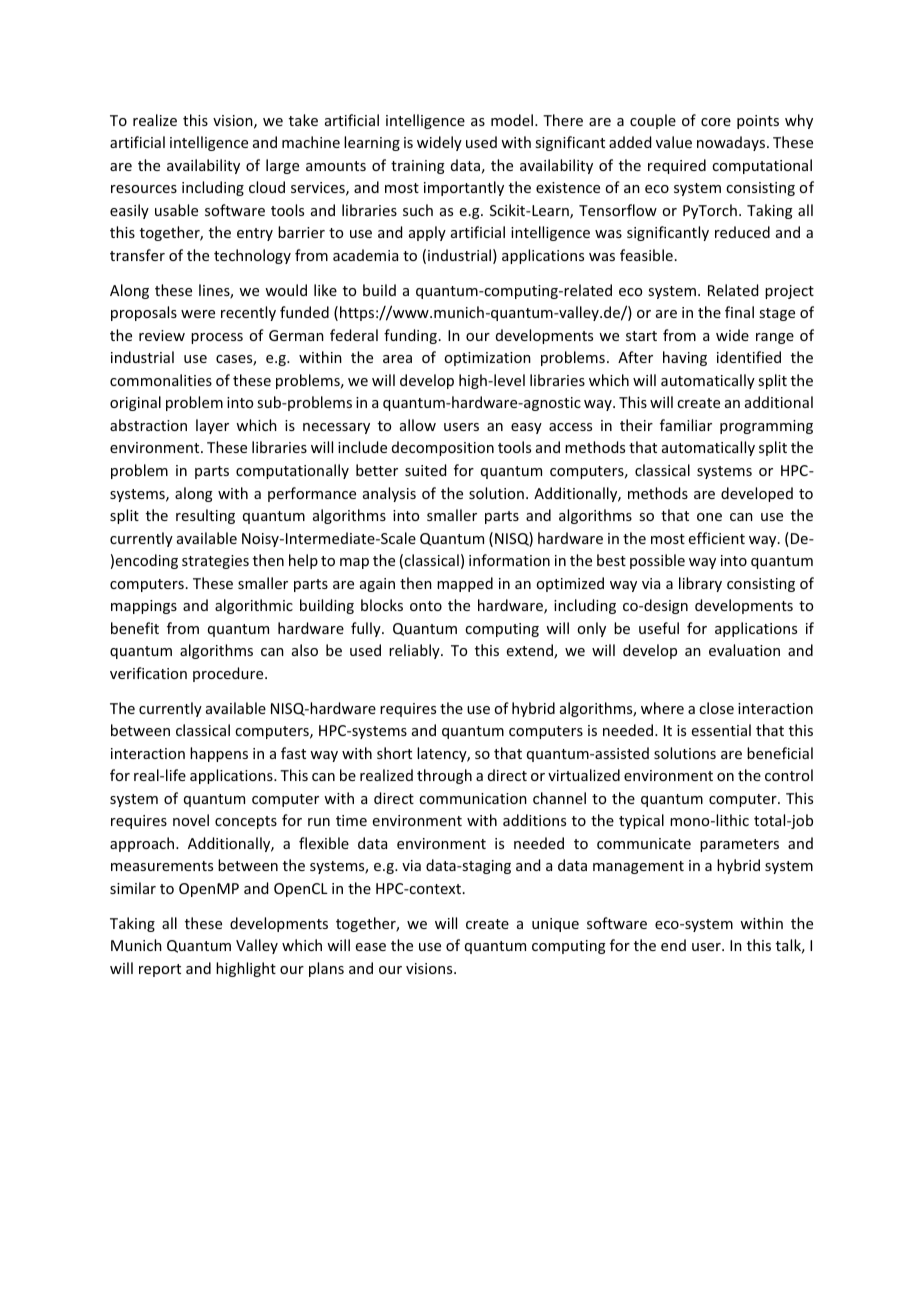 The image size is (924, 1308). Describe the element at coordinates (749, 357) in the screenshot. I see `identified` at that location.
